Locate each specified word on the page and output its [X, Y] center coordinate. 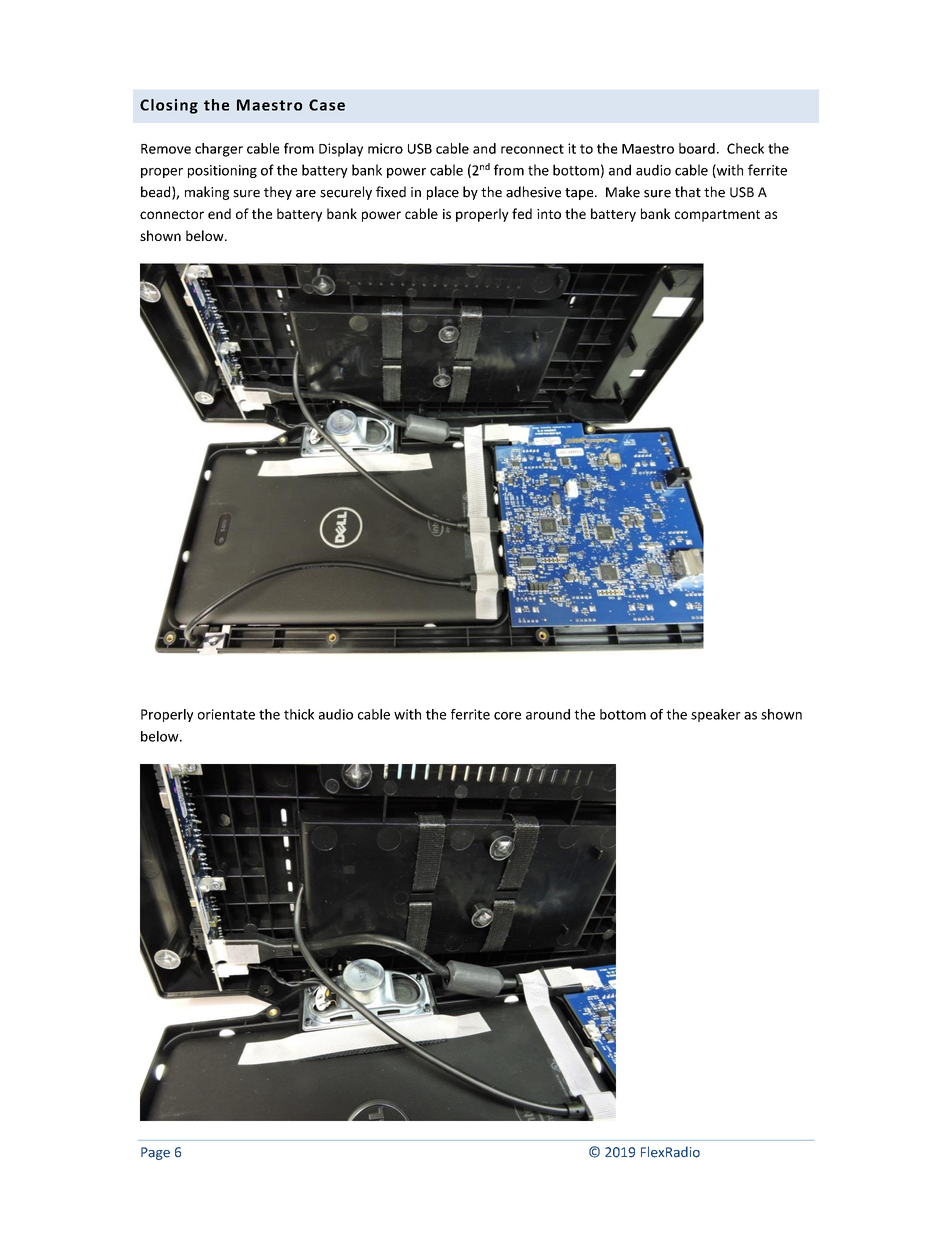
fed [522, 213]
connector [172, 214]
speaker [716, 715]
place [443, 193]
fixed [391, 192]
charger [219, 150]
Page [155, 1153]
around [548, 714]
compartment [717, 216]
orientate [226, 714]
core [507, 716]
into [549, 214]
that [688, 192]
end [219, 213]
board [697, 148]
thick [299, 714]
